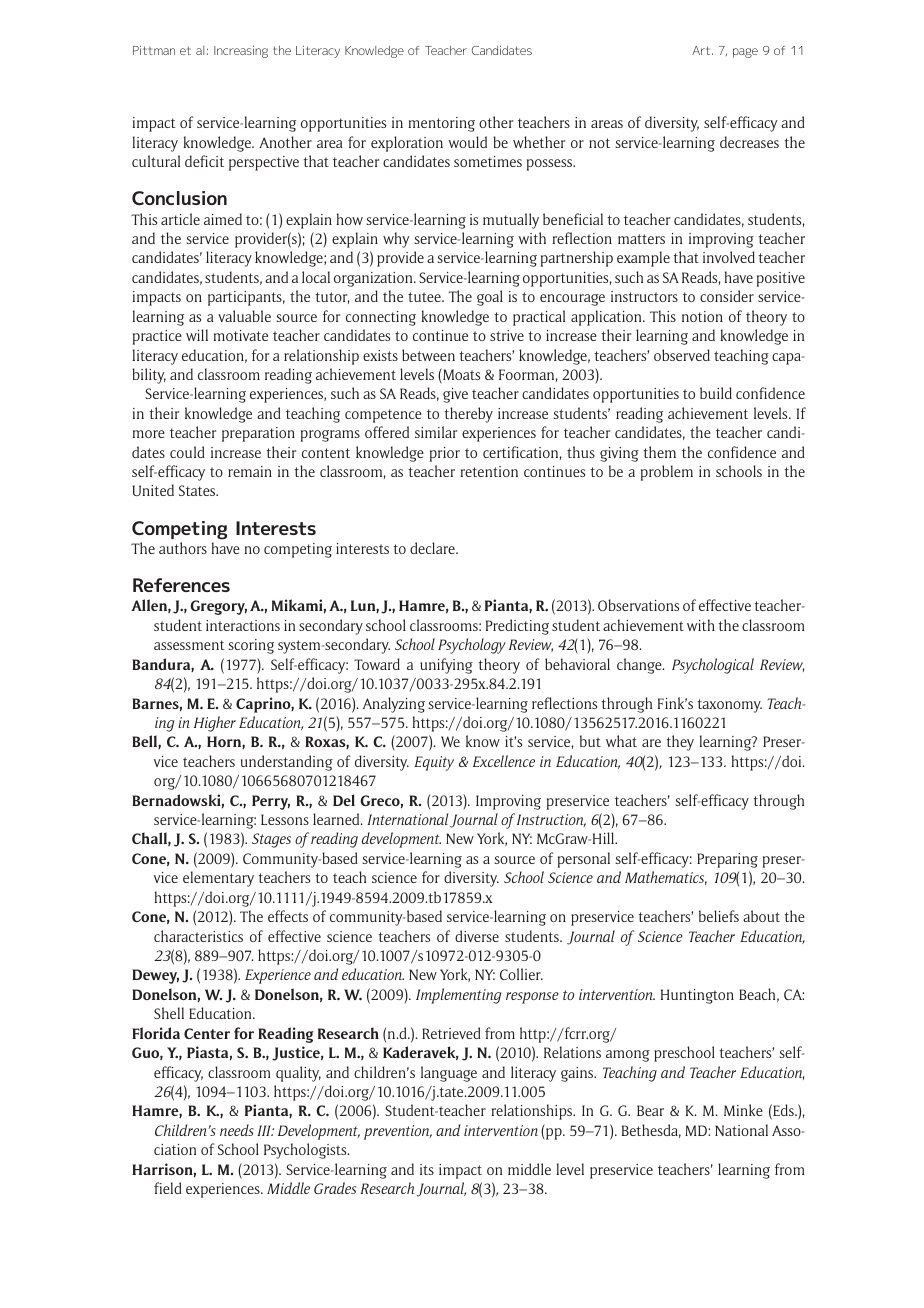 The image size is (924, 1308). I want to click on needs, so click(237, 1130).
